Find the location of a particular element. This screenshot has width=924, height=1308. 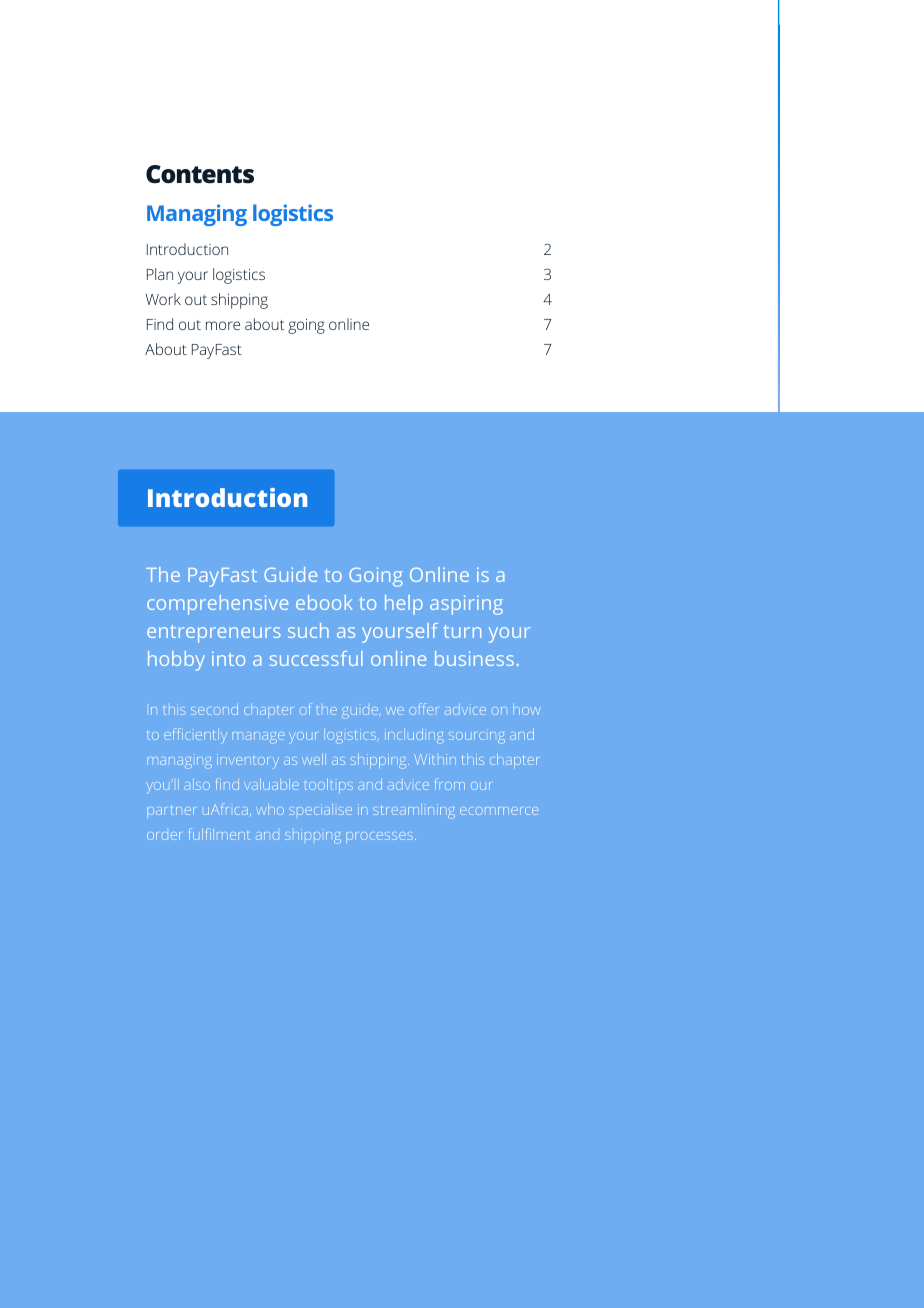

Work is located at coordinates (163, 299).
